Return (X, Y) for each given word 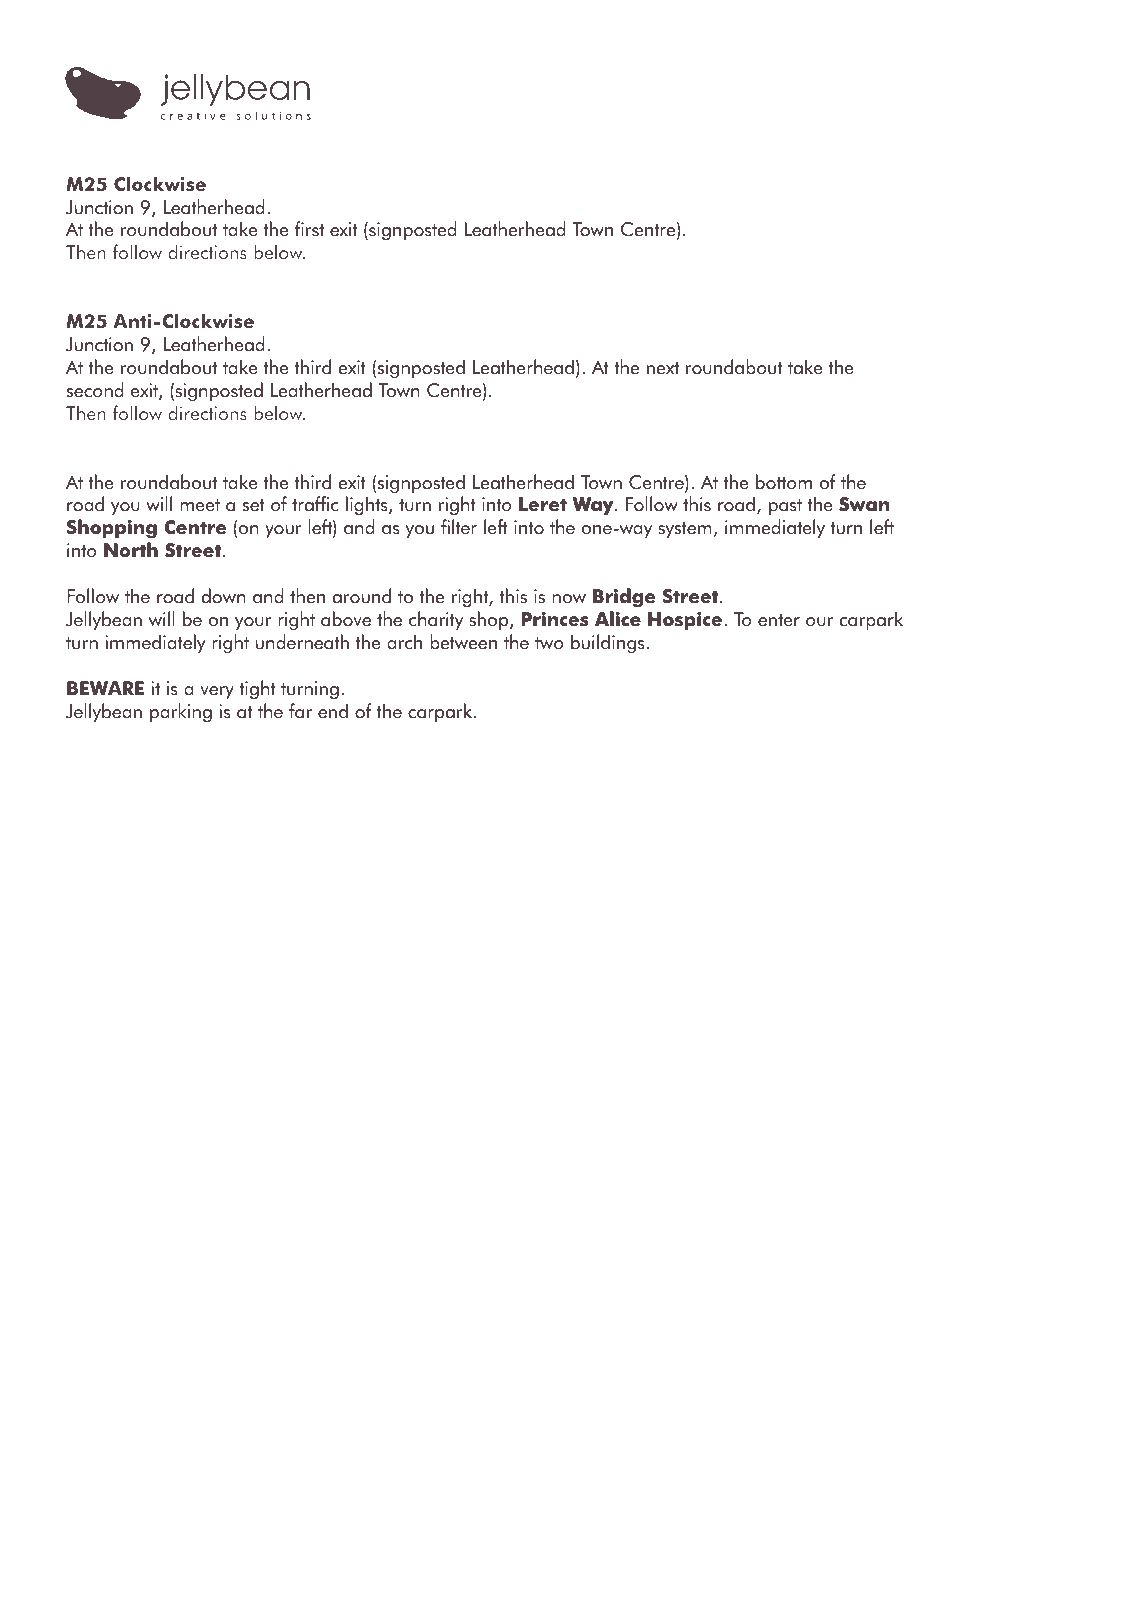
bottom (784, 482)
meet (200, 505)
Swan (864, 504)
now (569, 599)
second (95, 390)
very (217, 692)
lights (368, 505)
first (309, 229)
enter (779, 620)
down (224, 596)
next (663, 368)
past (785, 507)
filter (459, 527)
